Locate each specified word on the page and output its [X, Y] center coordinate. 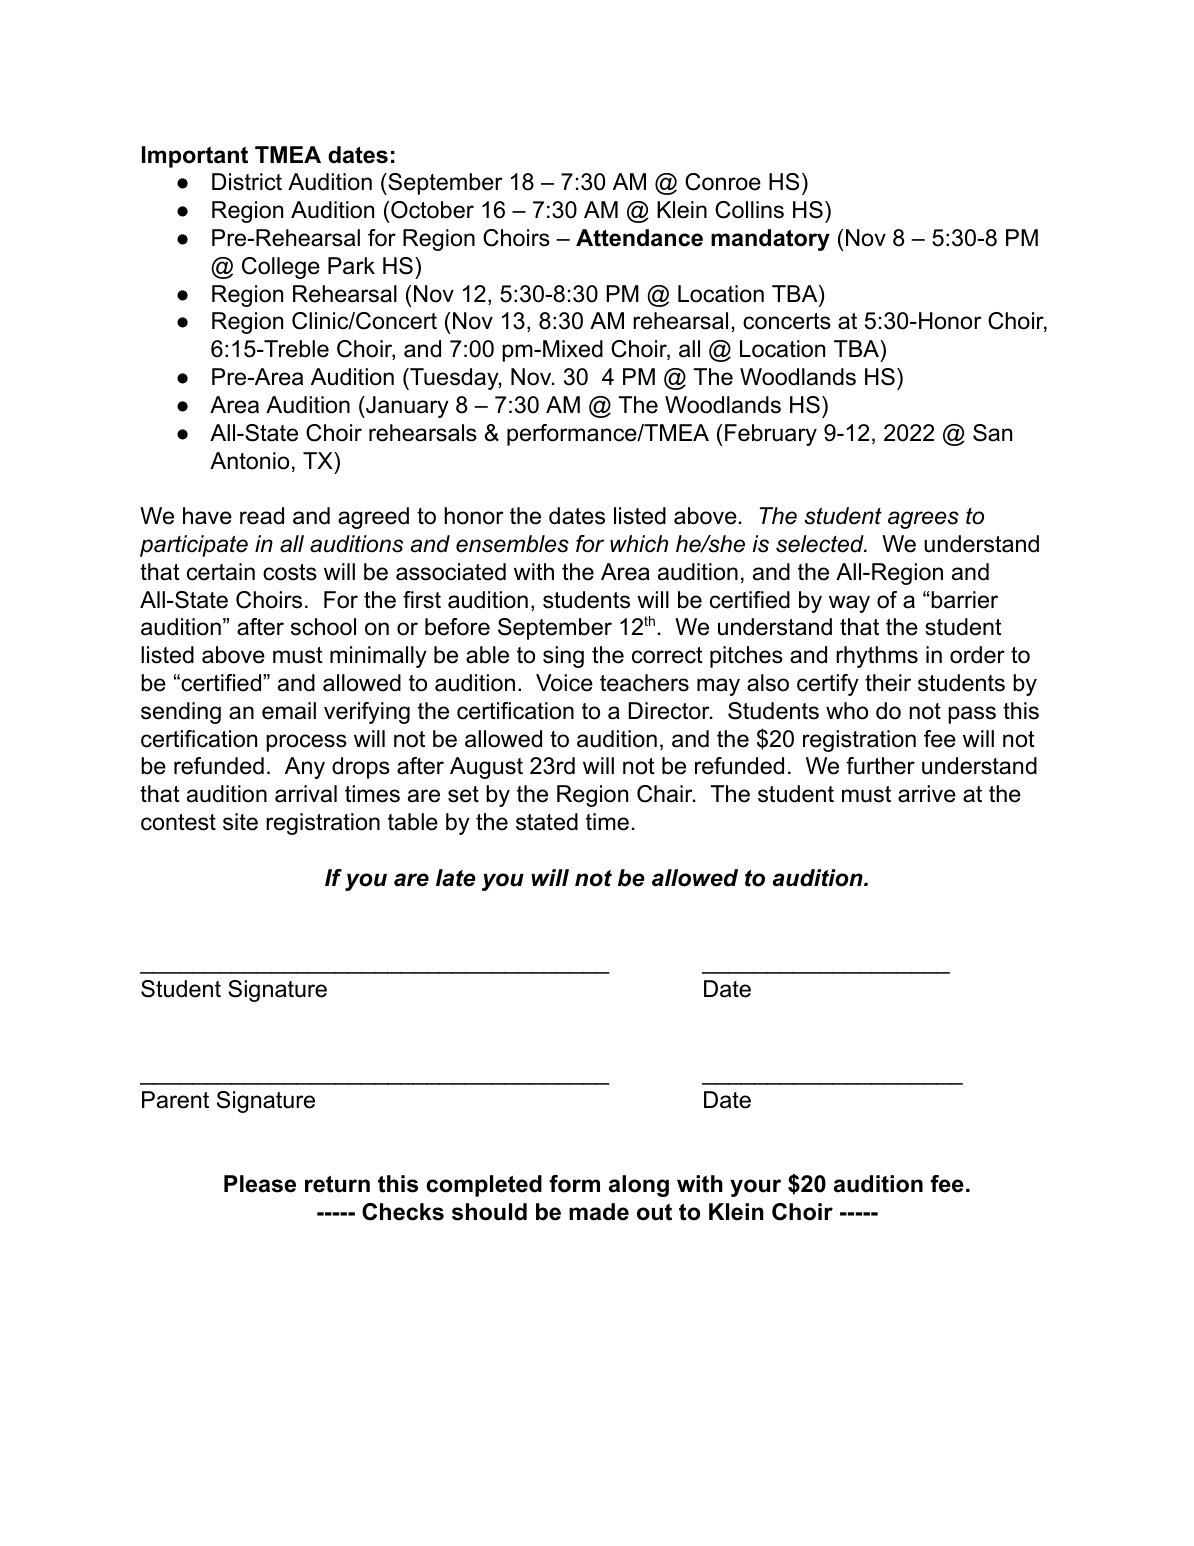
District [247, 182]
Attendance [639, 238]
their [888, 683]
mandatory [770, 240]
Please [260, 1184]
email [289, 711]
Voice [564, 683]
